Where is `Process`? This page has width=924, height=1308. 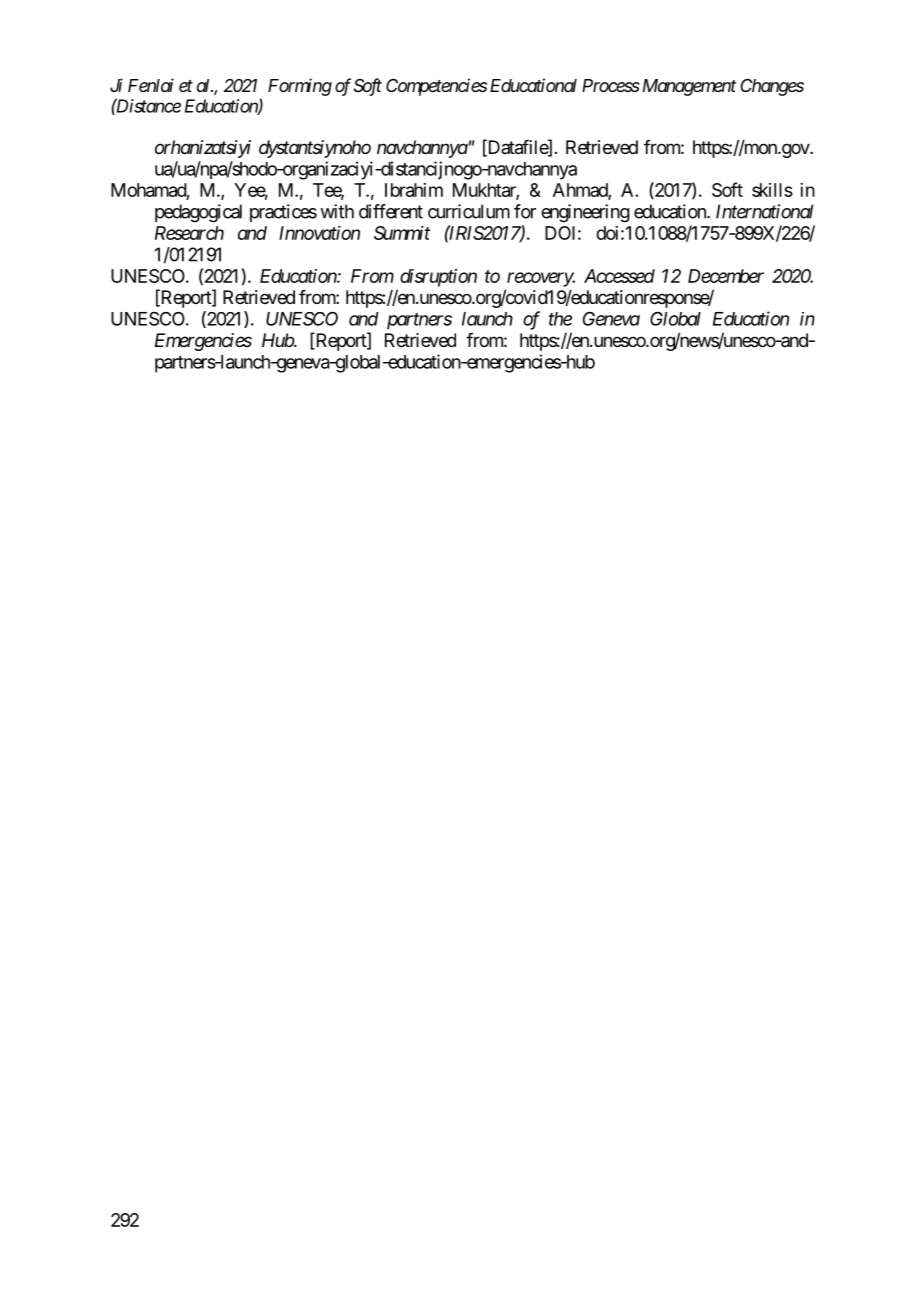
Process is located at coordinates (611, 85).
